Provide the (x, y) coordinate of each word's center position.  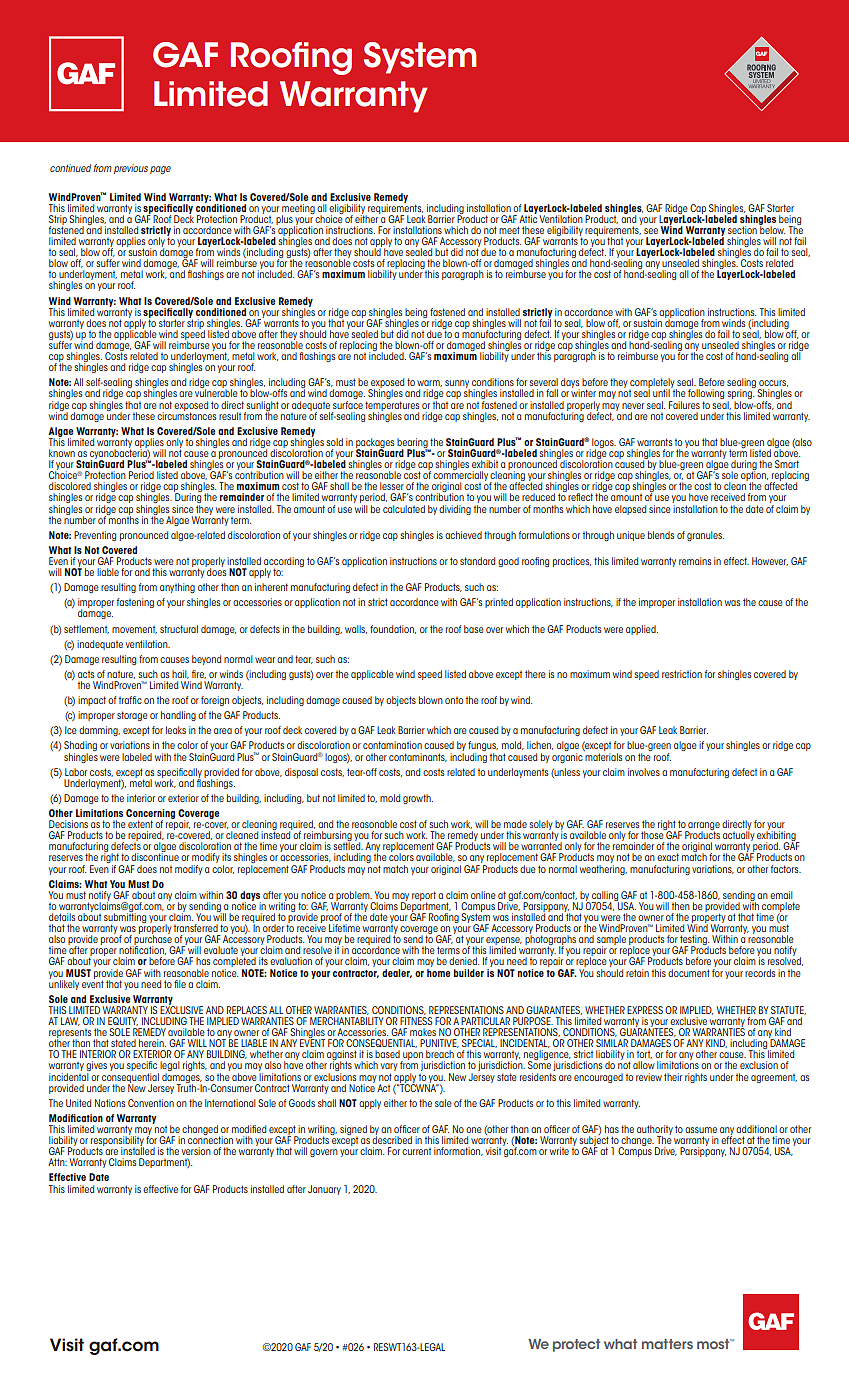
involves (644, 772)
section (742, 230)
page (160, 170)
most (714, 1344)
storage (132, 716)
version (196, 1151)
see (651, 231)
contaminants (418, 757)
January (324, 1190)
